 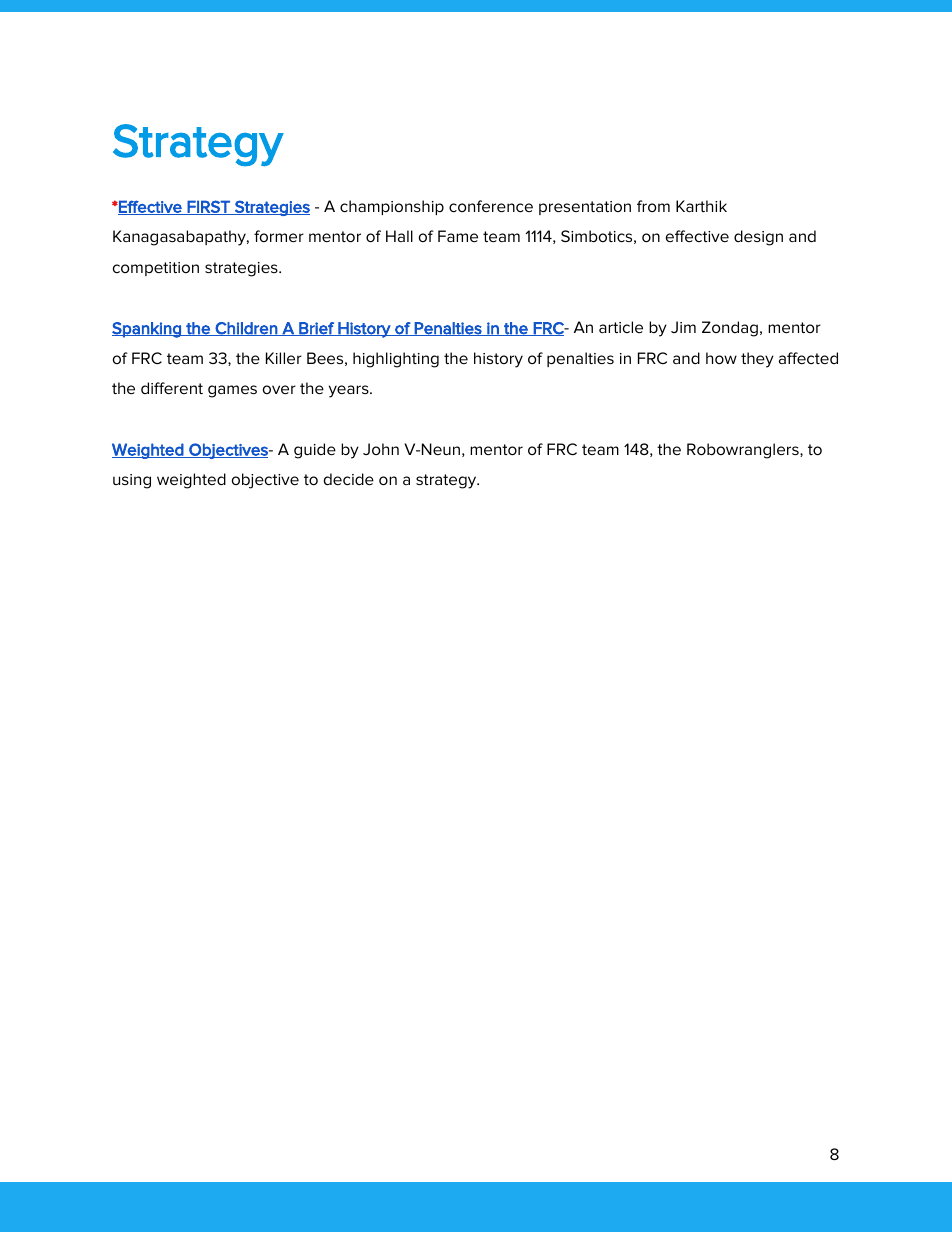 What do you see at coordinates (284, 358) in the document?
I see `Killer` at bounding box center [284, 358].
